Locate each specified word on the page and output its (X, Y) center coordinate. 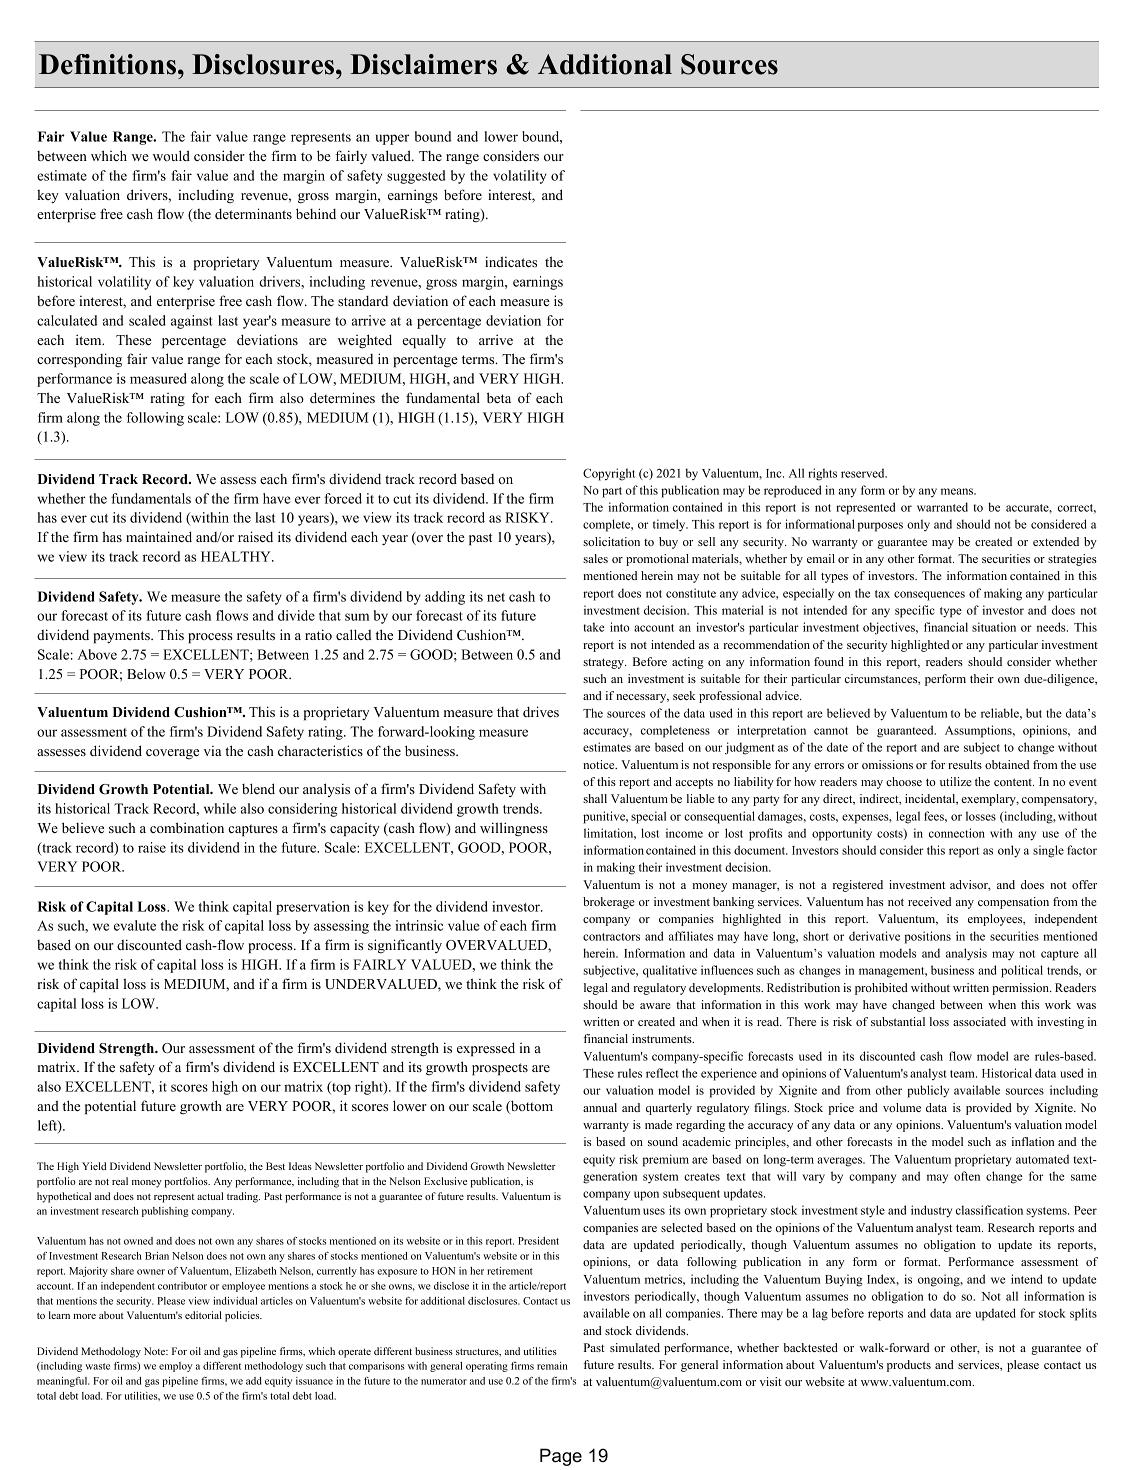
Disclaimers (423, 64)
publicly (928, 1091)
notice (600, 764)
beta (499, 397)
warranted (942, 507)
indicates (511, 261)
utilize (956, 781)
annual (600, 1107)
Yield (94, 1166)
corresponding (79, 360)
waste (97, 1366)
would (171, 155)
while (220, 808)
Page (561, 1457)
